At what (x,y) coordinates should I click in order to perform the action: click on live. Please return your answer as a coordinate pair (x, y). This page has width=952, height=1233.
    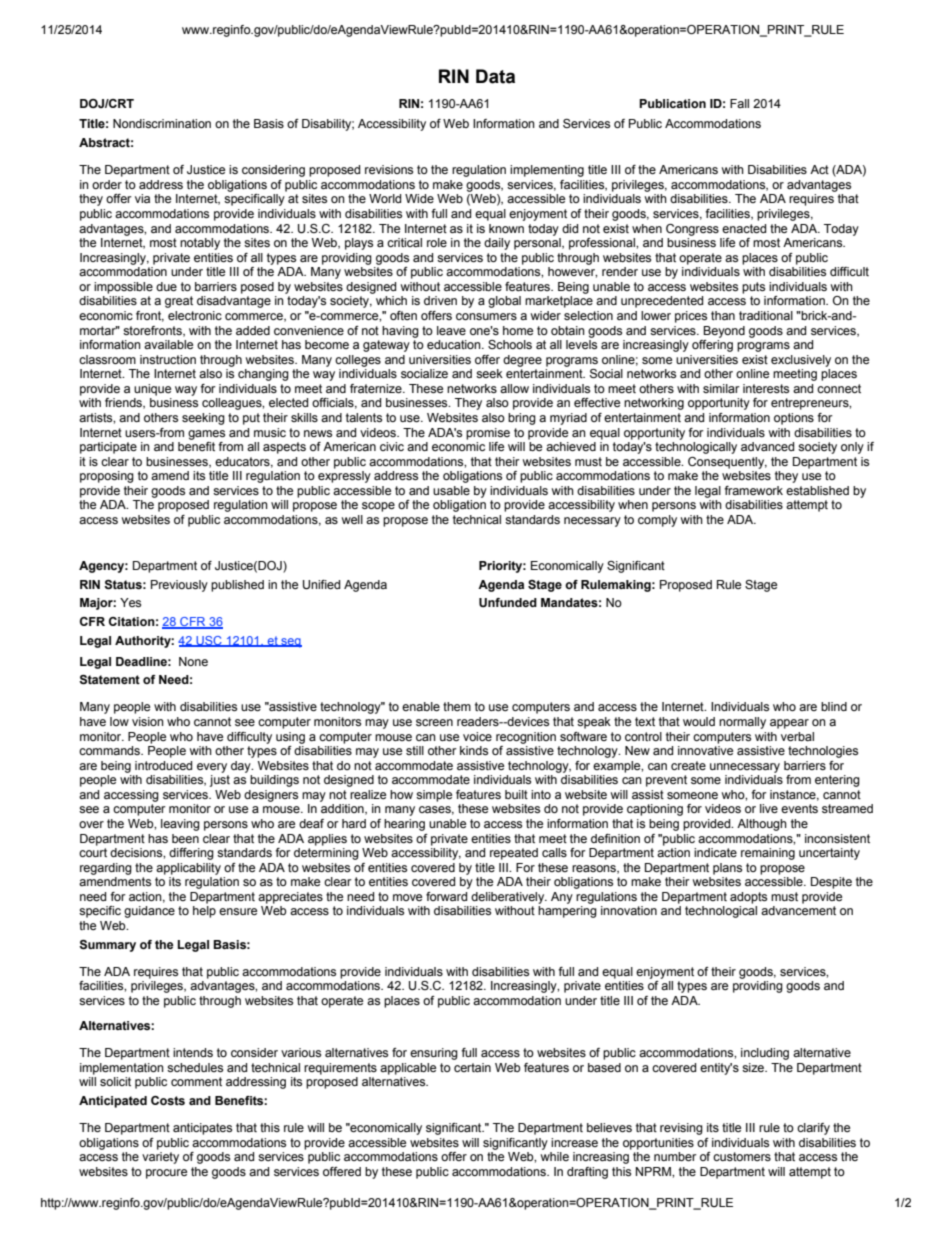
    Looking at the image, I should click on (769, 808).
